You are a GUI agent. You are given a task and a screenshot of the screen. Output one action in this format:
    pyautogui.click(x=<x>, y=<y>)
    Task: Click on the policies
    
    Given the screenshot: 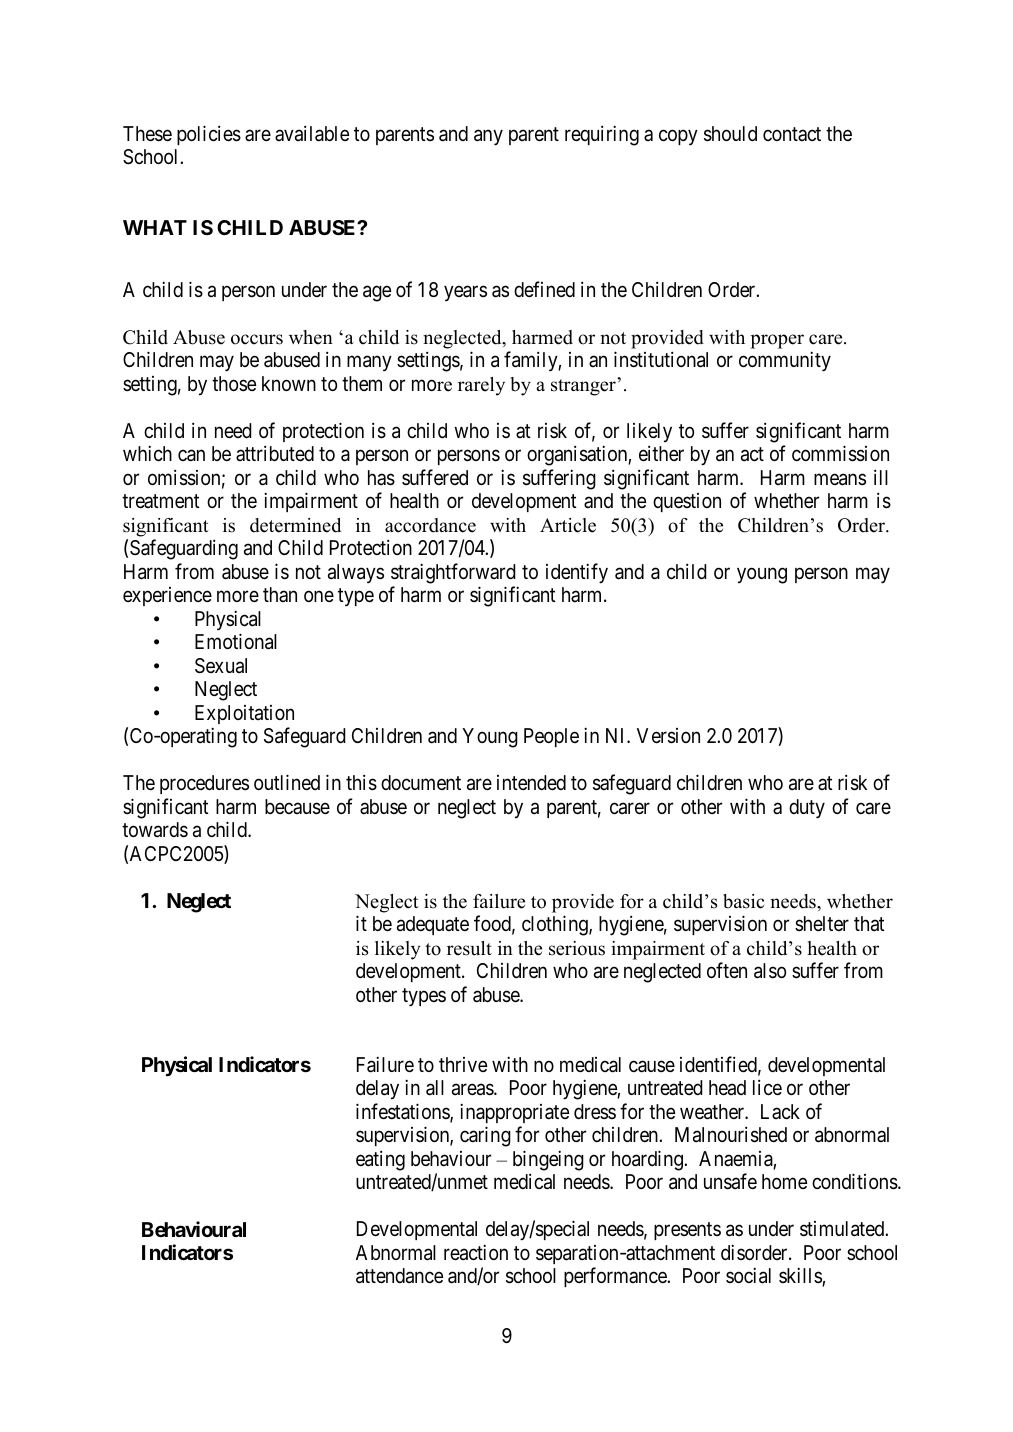 What is the action you would take?
    pyautogui.click(x=209, y=135)
